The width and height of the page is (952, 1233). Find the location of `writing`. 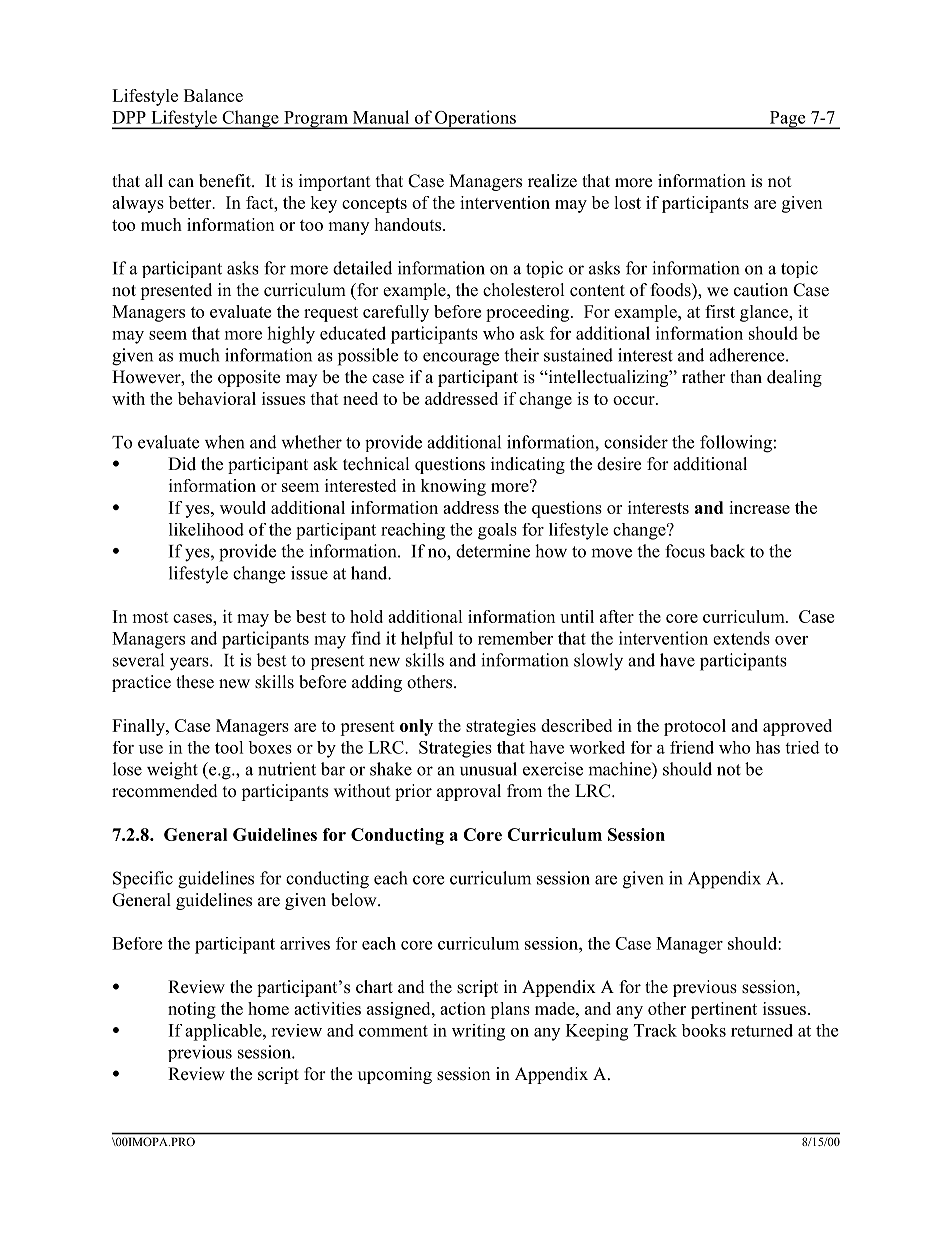

writing is located at coordinates (478, 1032).
